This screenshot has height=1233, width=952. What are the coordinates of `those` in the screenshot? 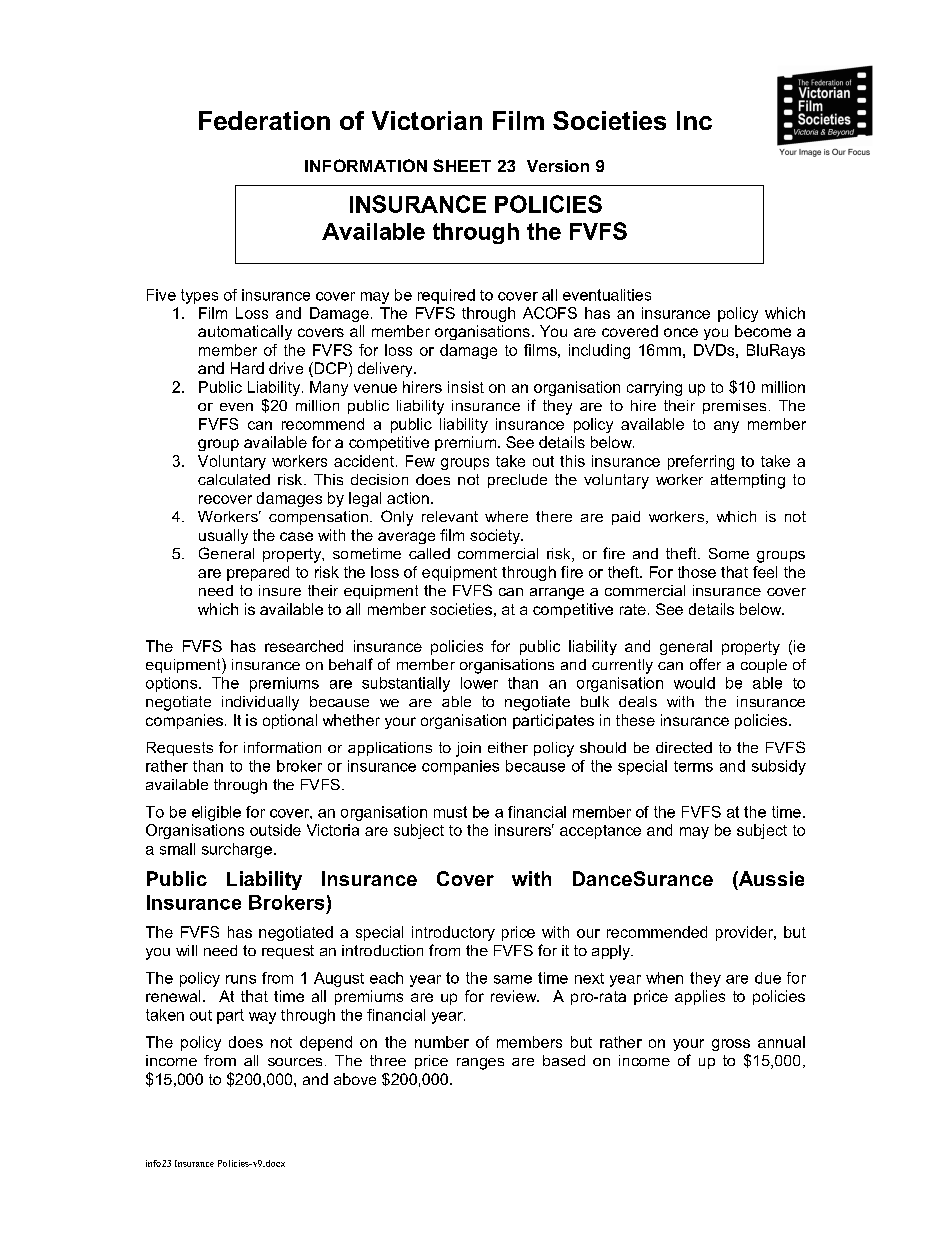 It's located at (697, 572).
